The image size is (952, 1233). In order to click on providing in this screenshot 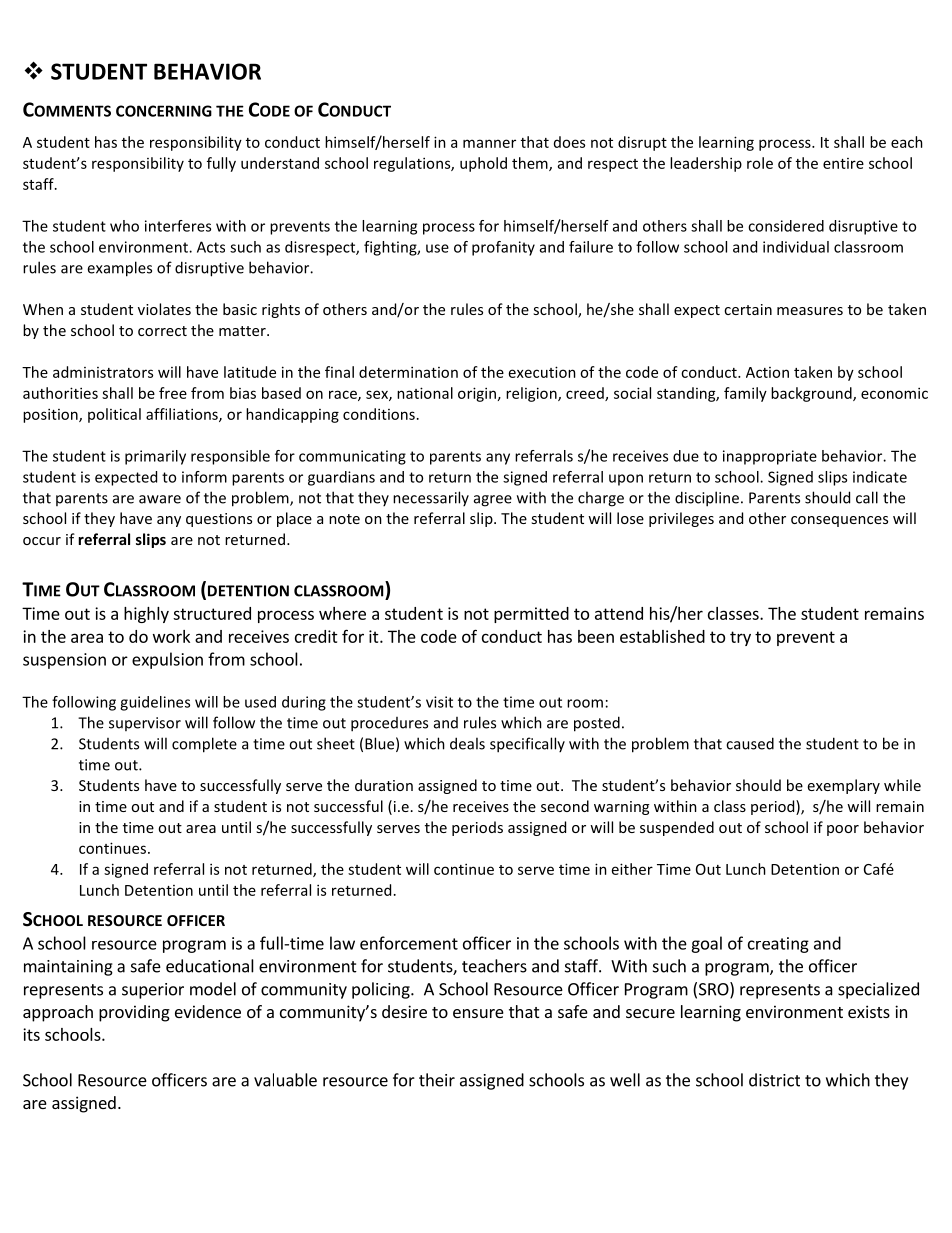, I will do `click(134, 1013)`.
